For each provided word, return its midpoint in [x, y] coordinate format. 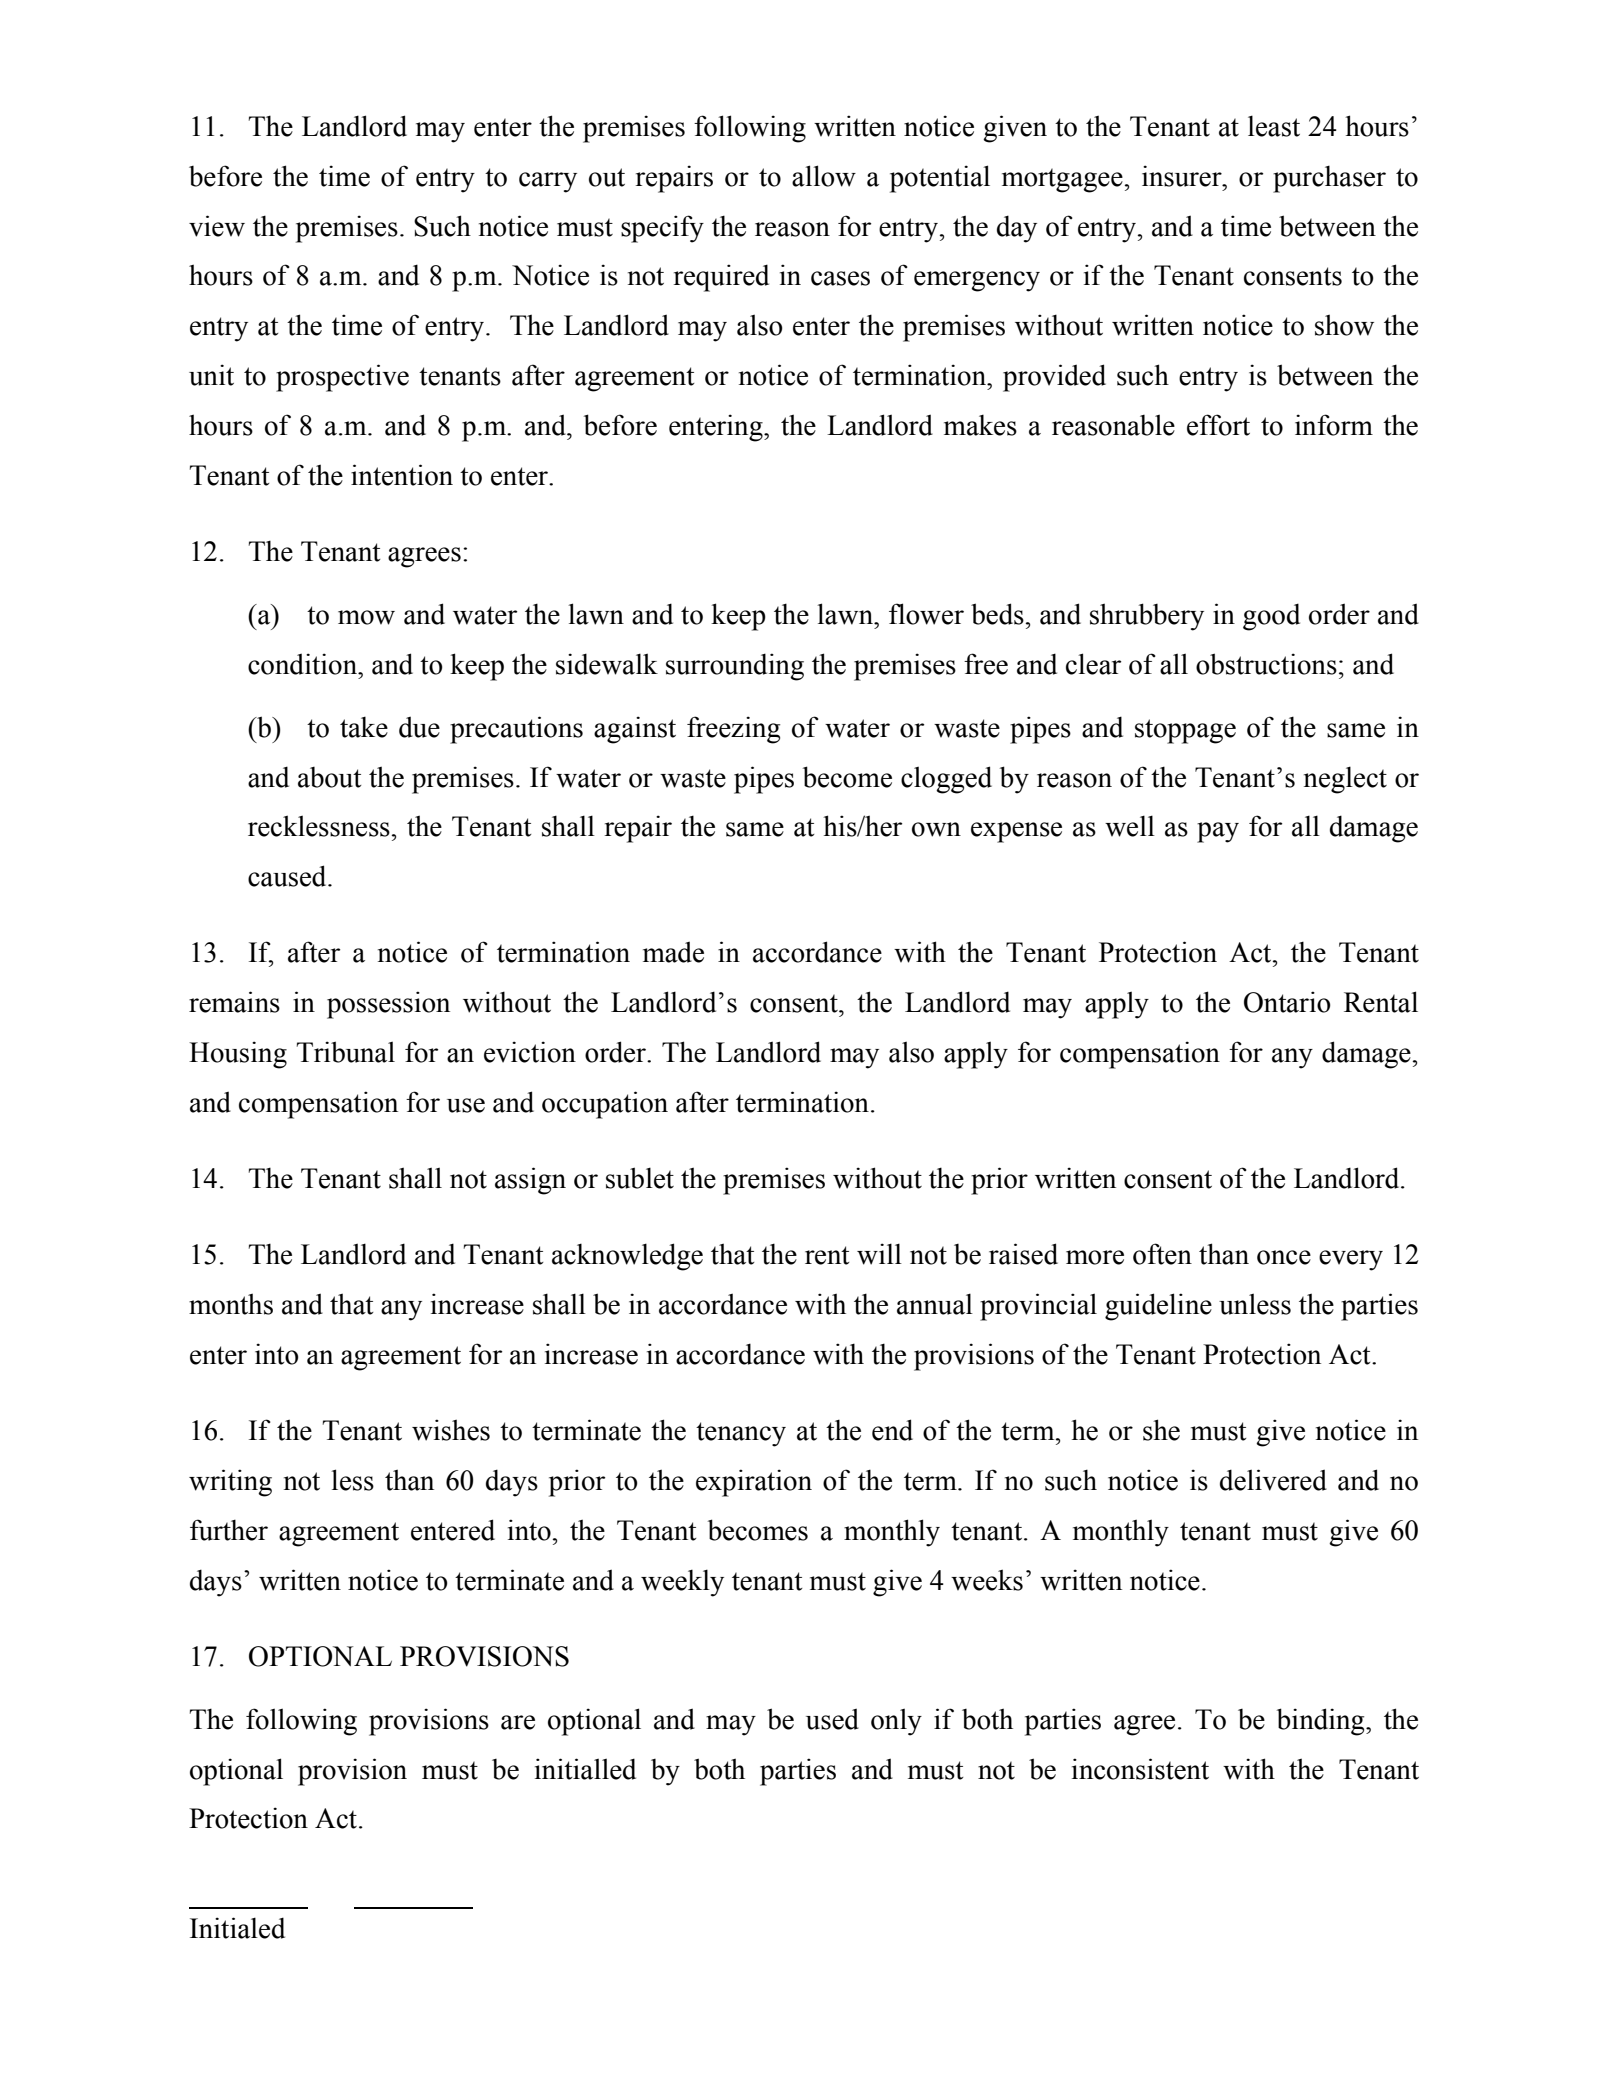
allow [824, 176]
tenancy [741, 1434]
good [1271, 617]
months [231, 1304]
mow [366, 617]
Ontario [1287, 1002]
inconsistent [1140, 1769]
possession [388, 1005]
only [896, 1722]
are [518, 1722]
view [217, 226]
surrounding [735, 667]
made [673, 952]
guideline [1158, 1307]
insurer [1183, 176]
